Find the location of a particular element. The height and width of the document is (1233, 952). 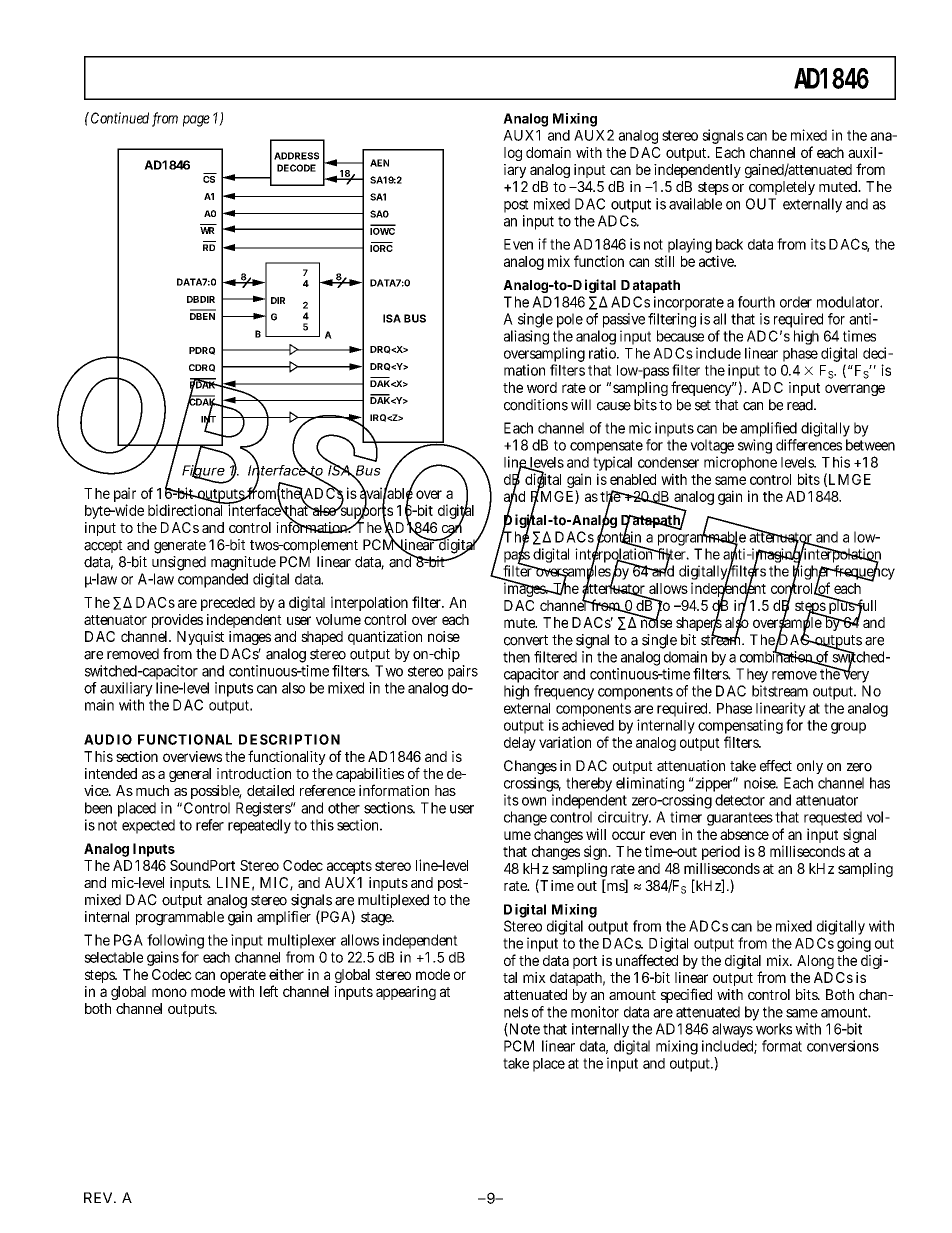

DECODE is located at coordinates (296, 168).
